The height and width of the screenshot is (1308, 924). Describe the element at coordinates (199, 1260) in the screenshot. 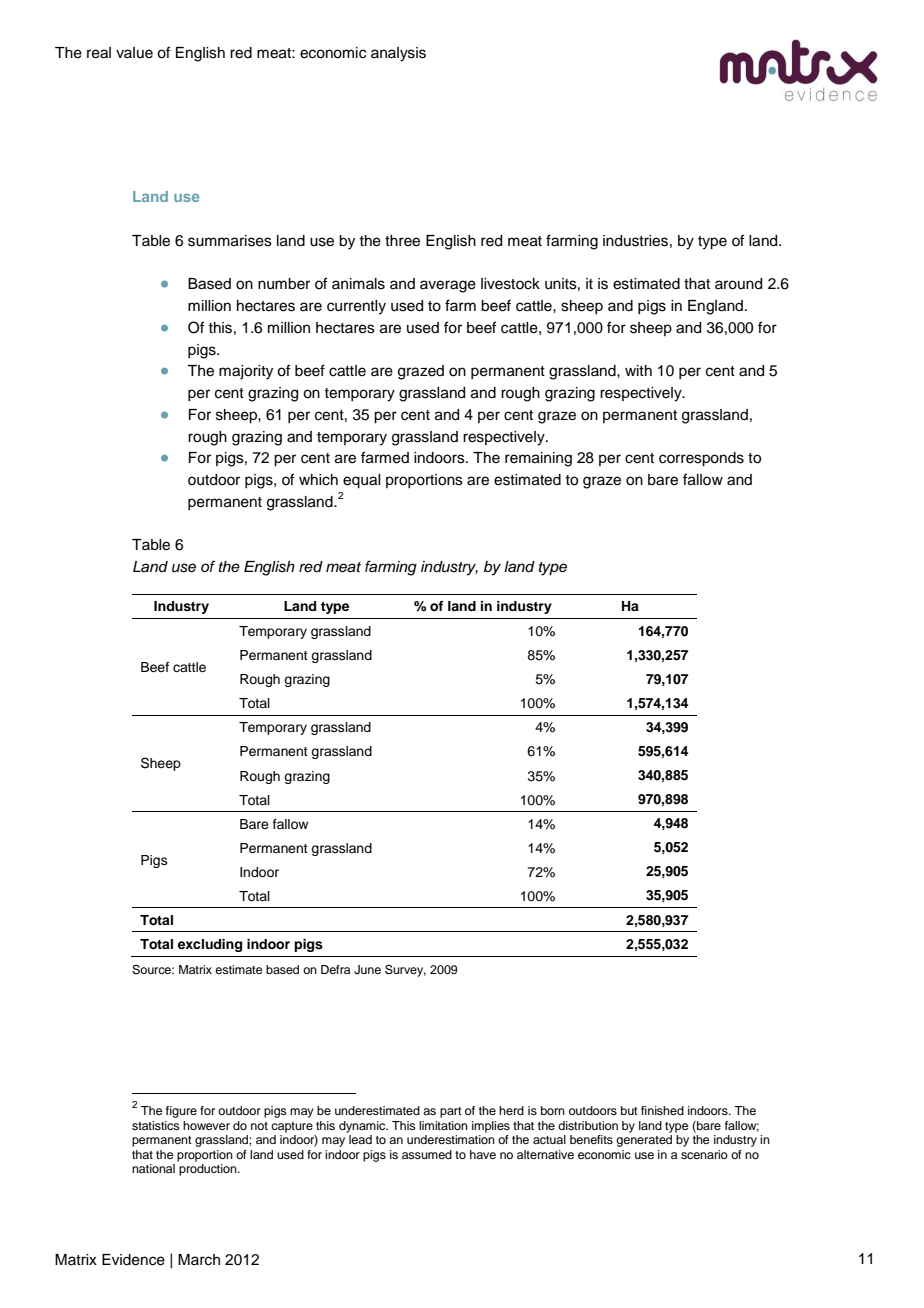

I see `March` at that location.
